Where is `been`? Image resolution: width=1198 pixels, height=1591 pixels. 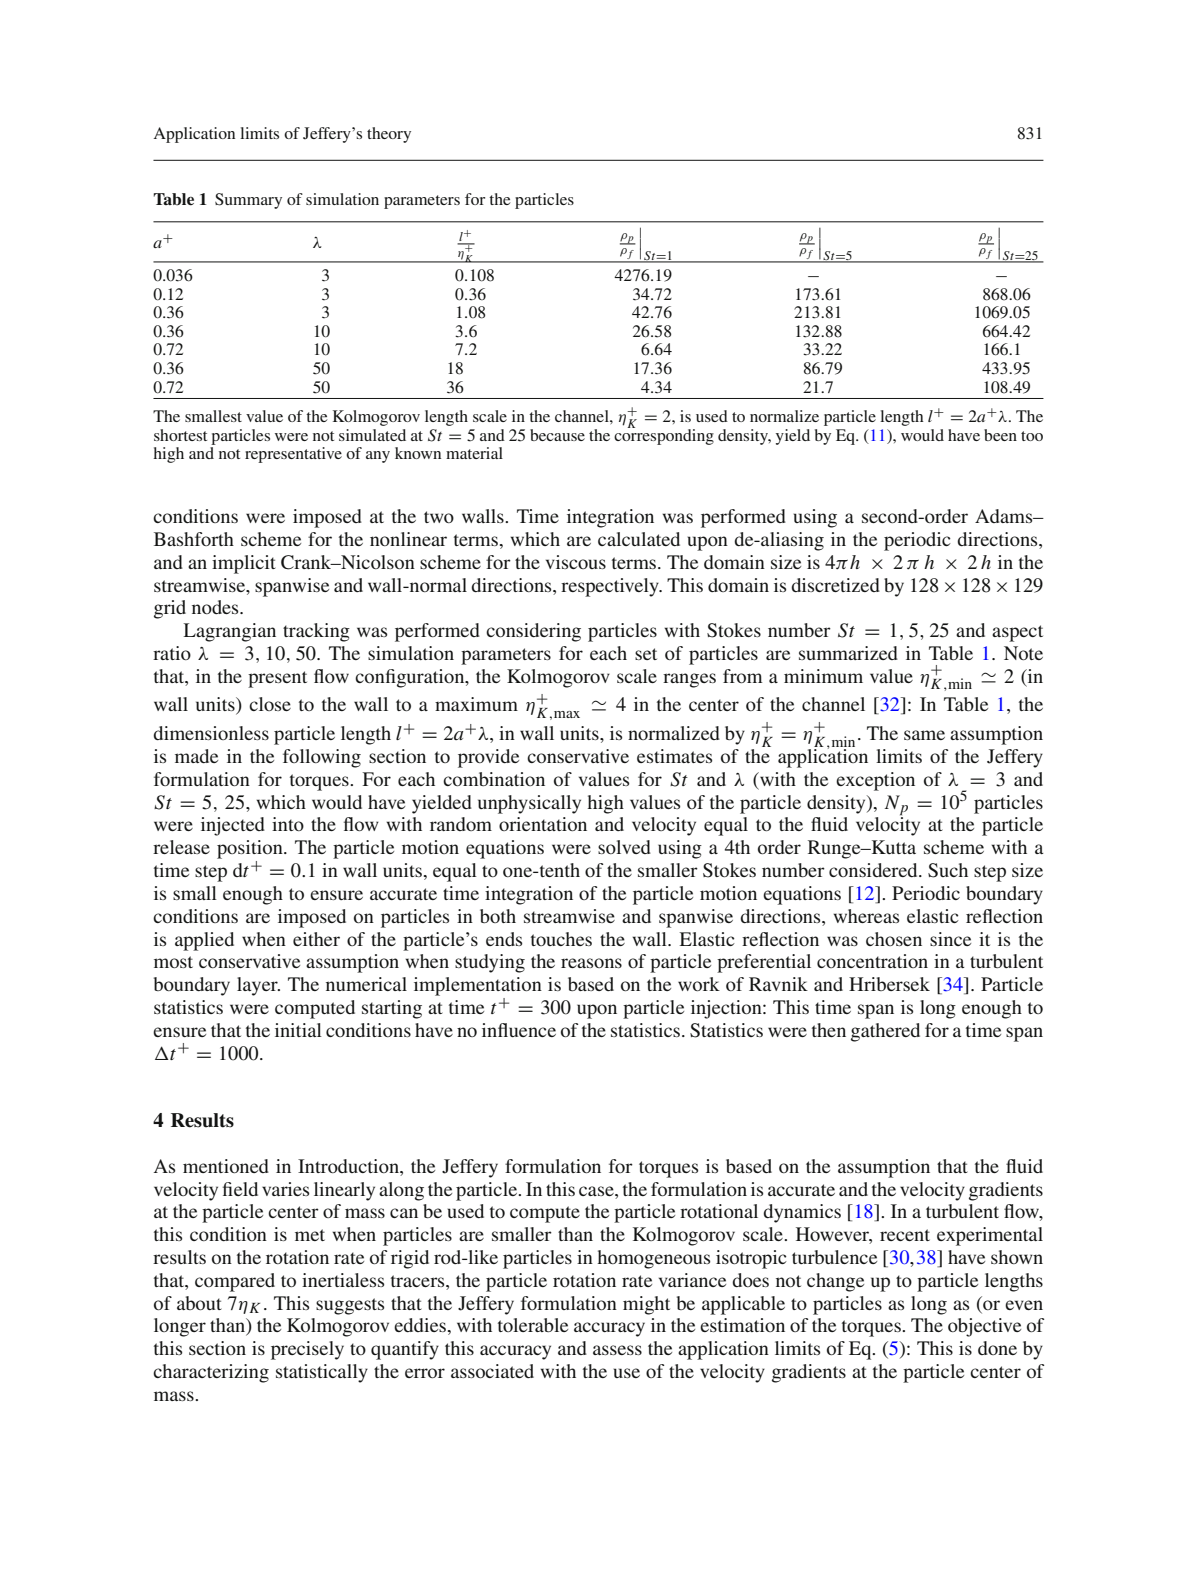 been is located at coordinates (1000, 435).
